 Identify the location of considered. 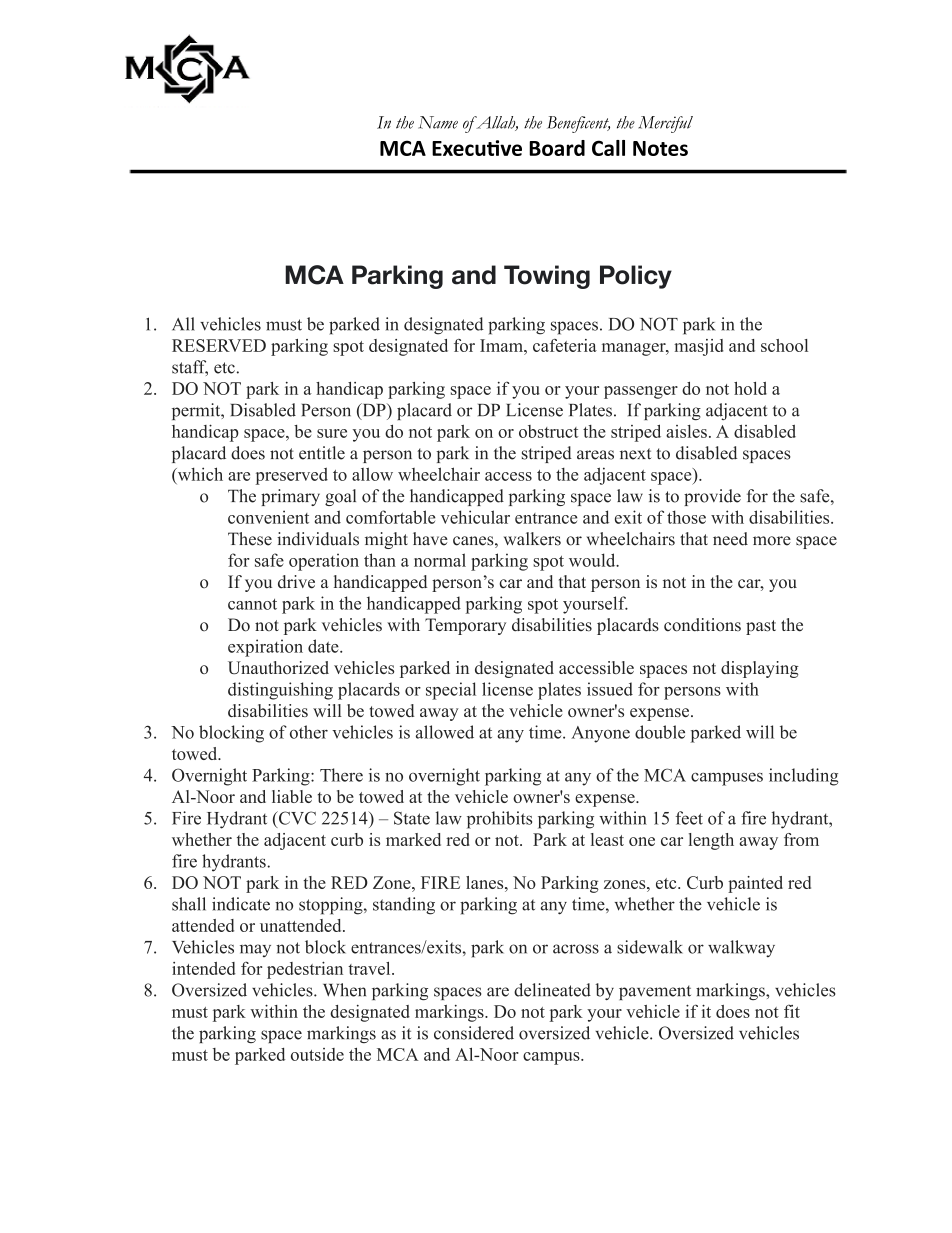
(474, 1033).
